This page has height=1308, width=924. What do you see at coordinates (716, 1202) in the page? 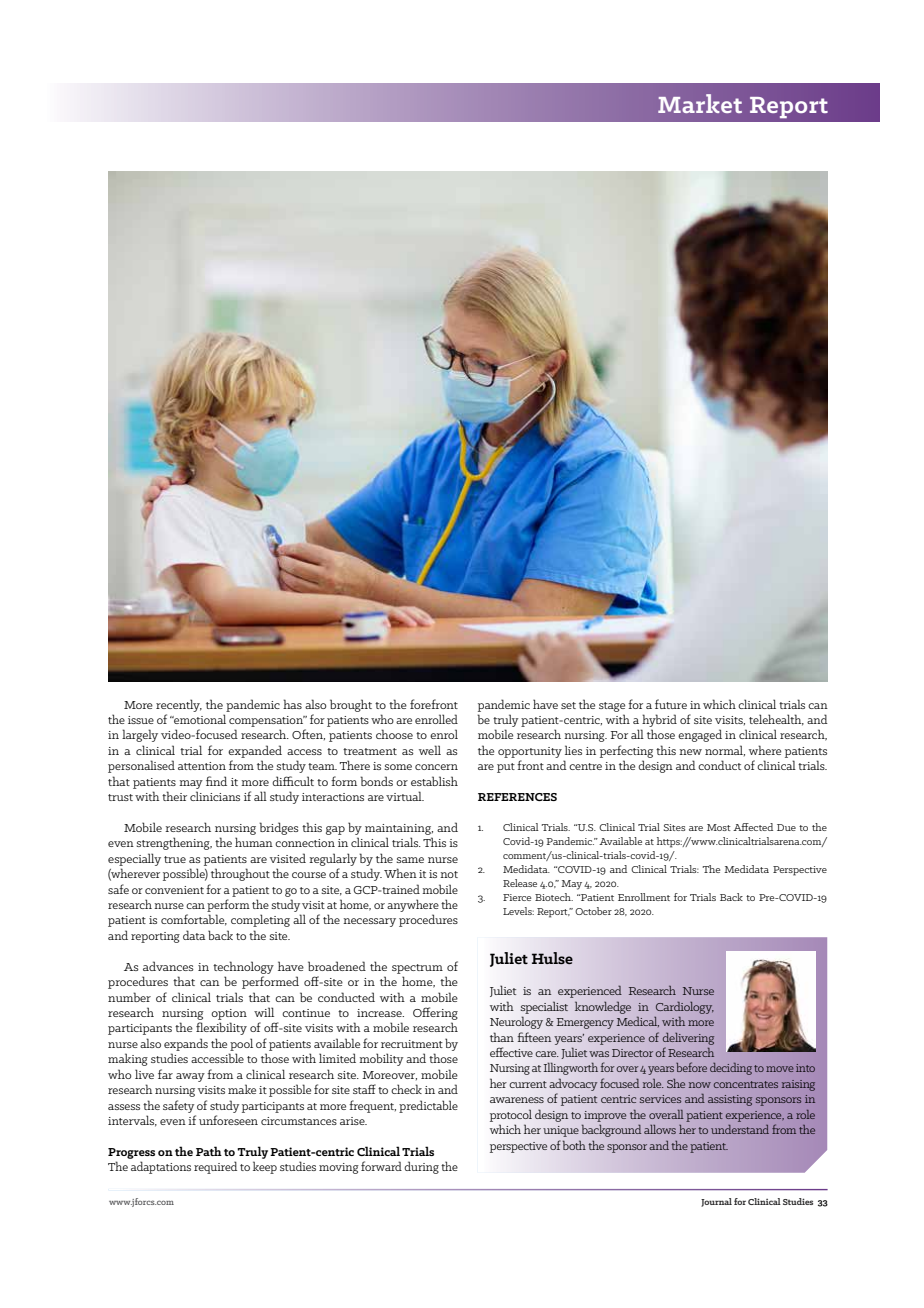
I see `Journal` at bounding box center [716, 1202].
